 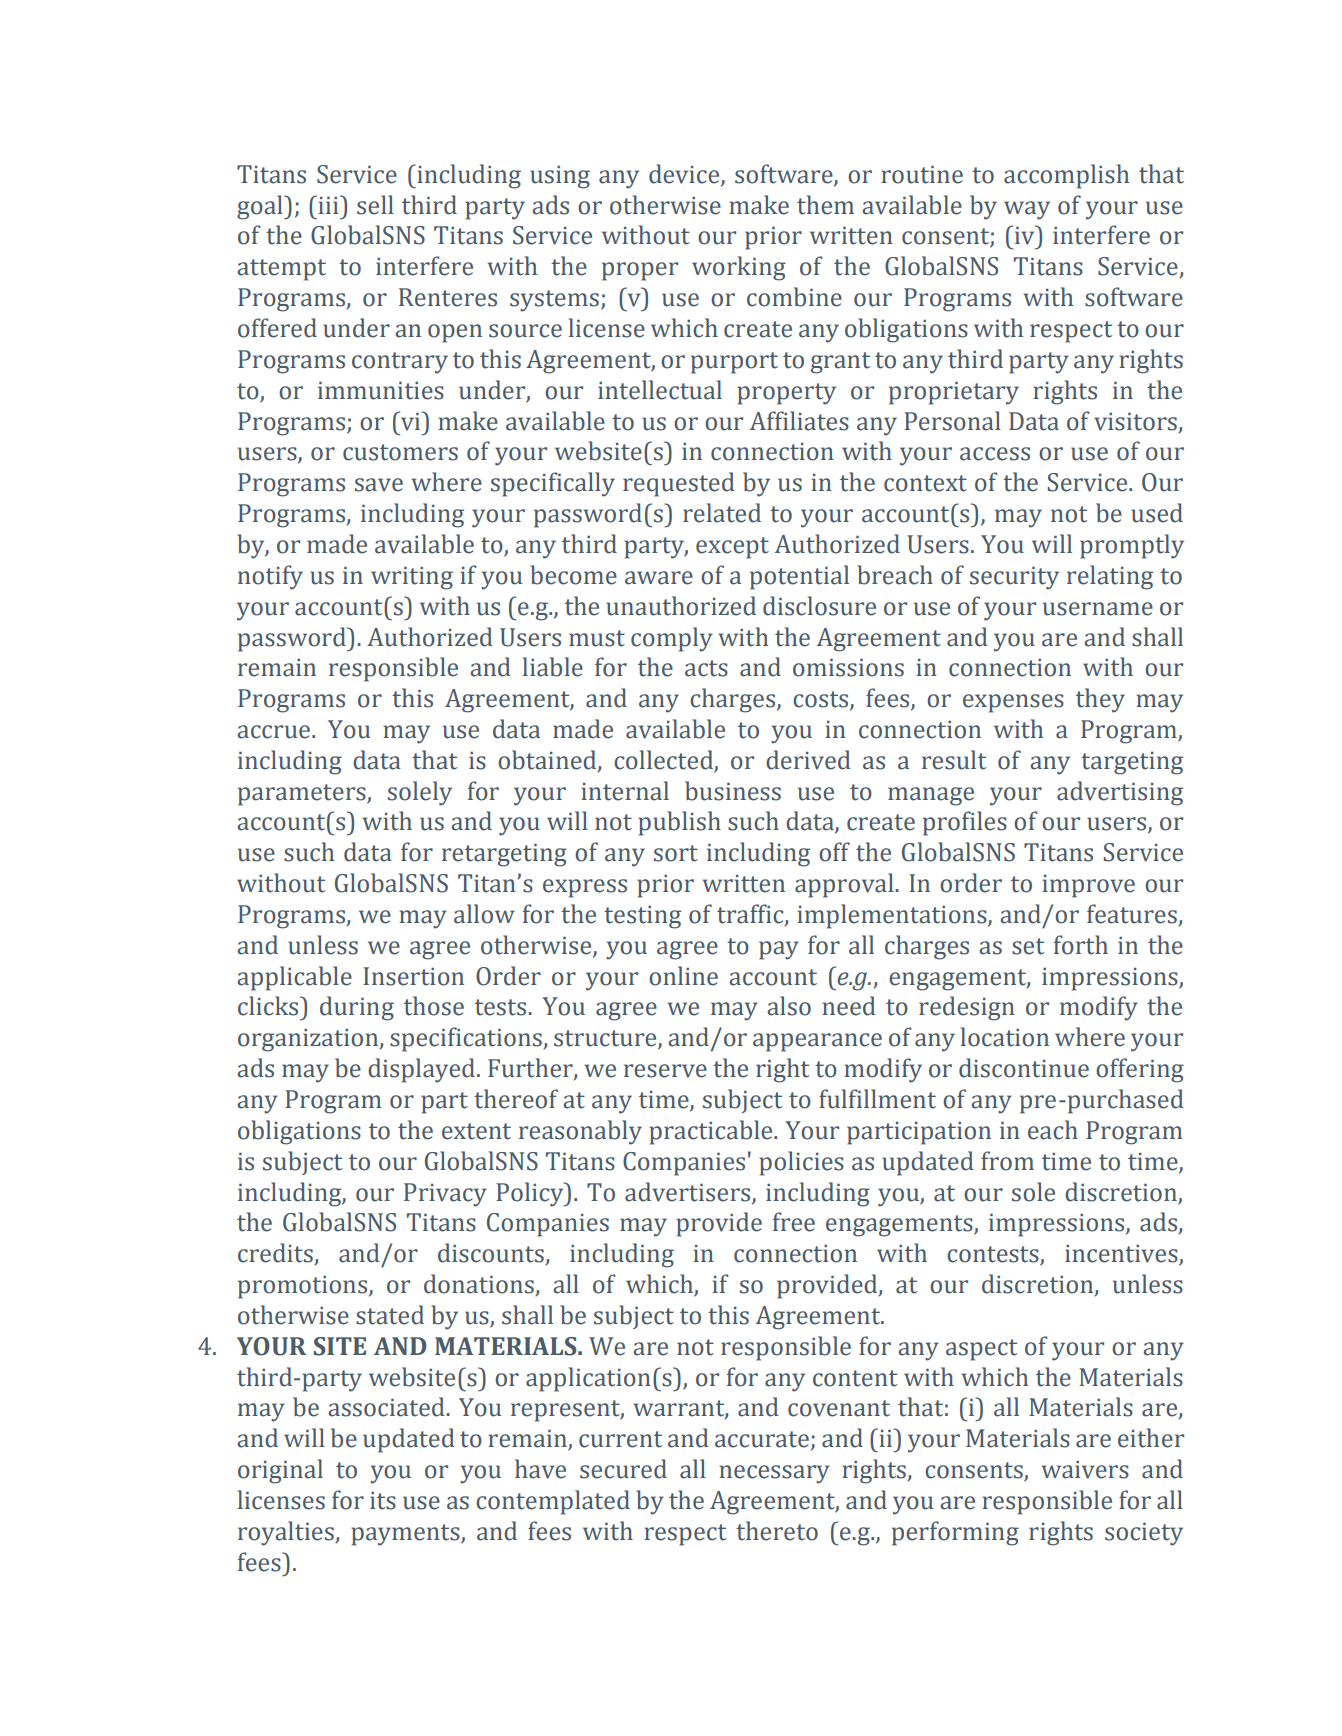 I want to click on displayed, so click(x=421, y=1070).
